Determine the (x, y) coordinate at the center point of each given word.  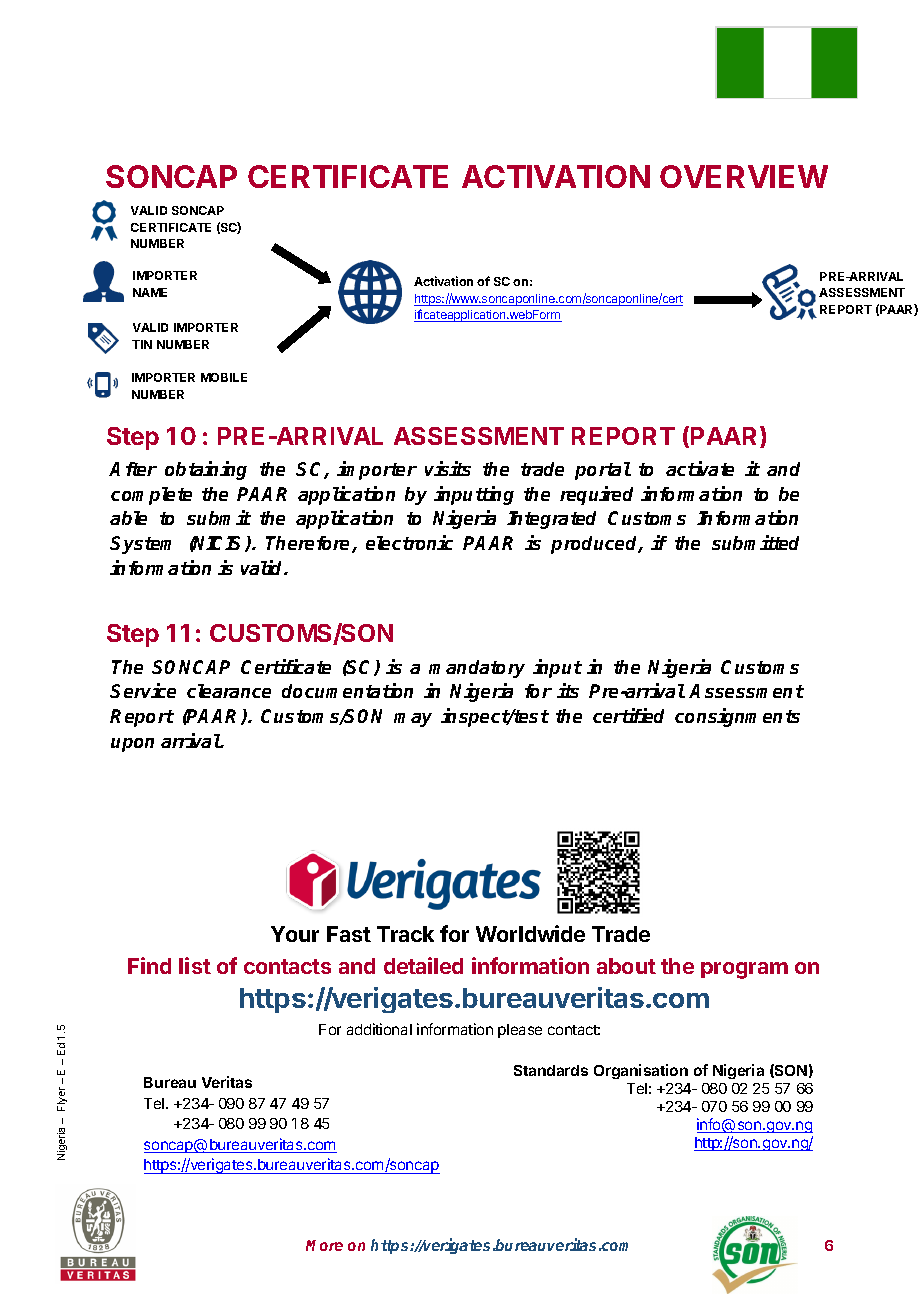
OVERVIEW (744, 176)
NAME (150, 292)
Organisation (641, 1071)
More (324, 1245)
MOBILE (224, 377)
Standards (551, 1070)
